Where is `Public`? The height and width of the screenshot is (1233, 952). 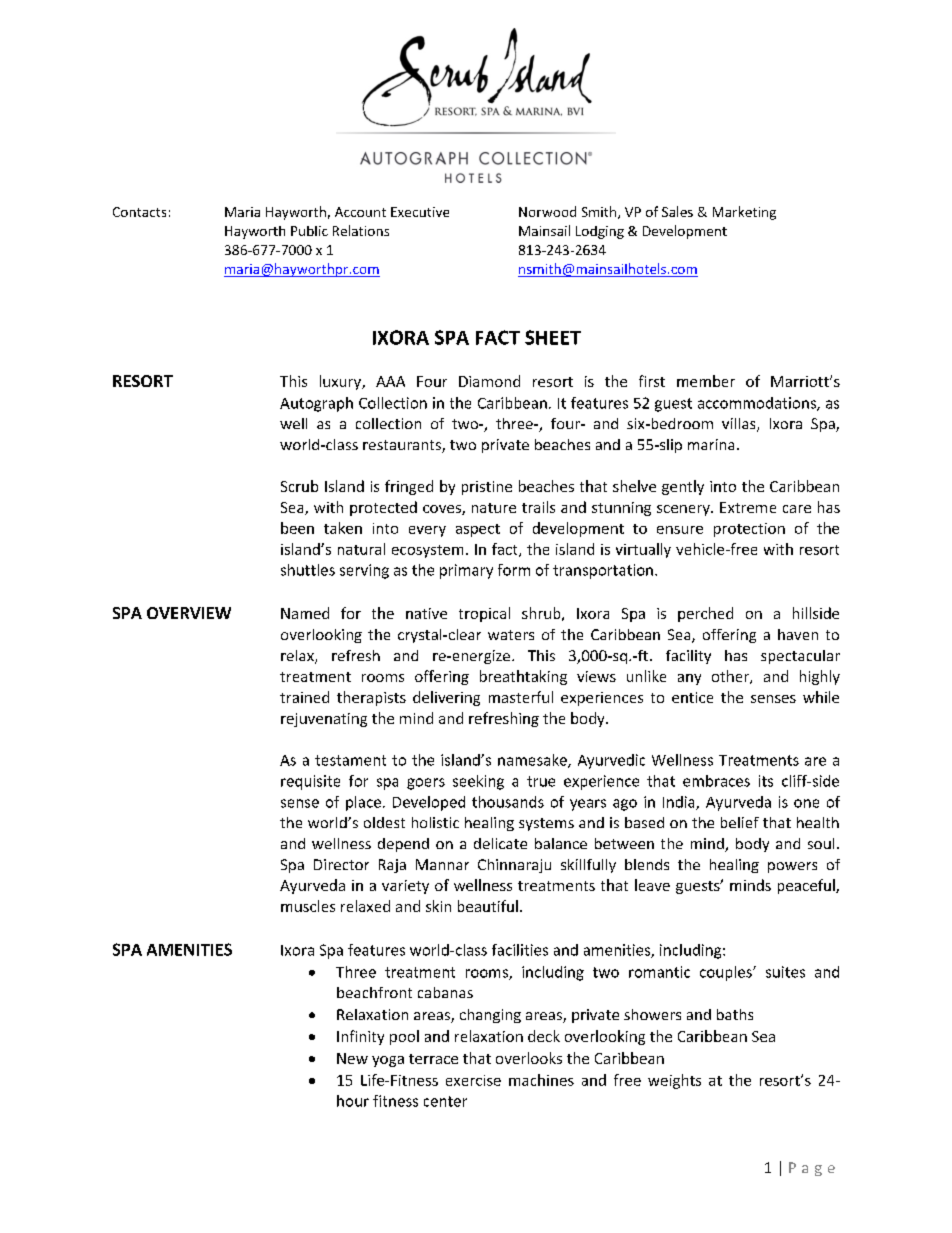
Public is located at coordinates (309, 231).
